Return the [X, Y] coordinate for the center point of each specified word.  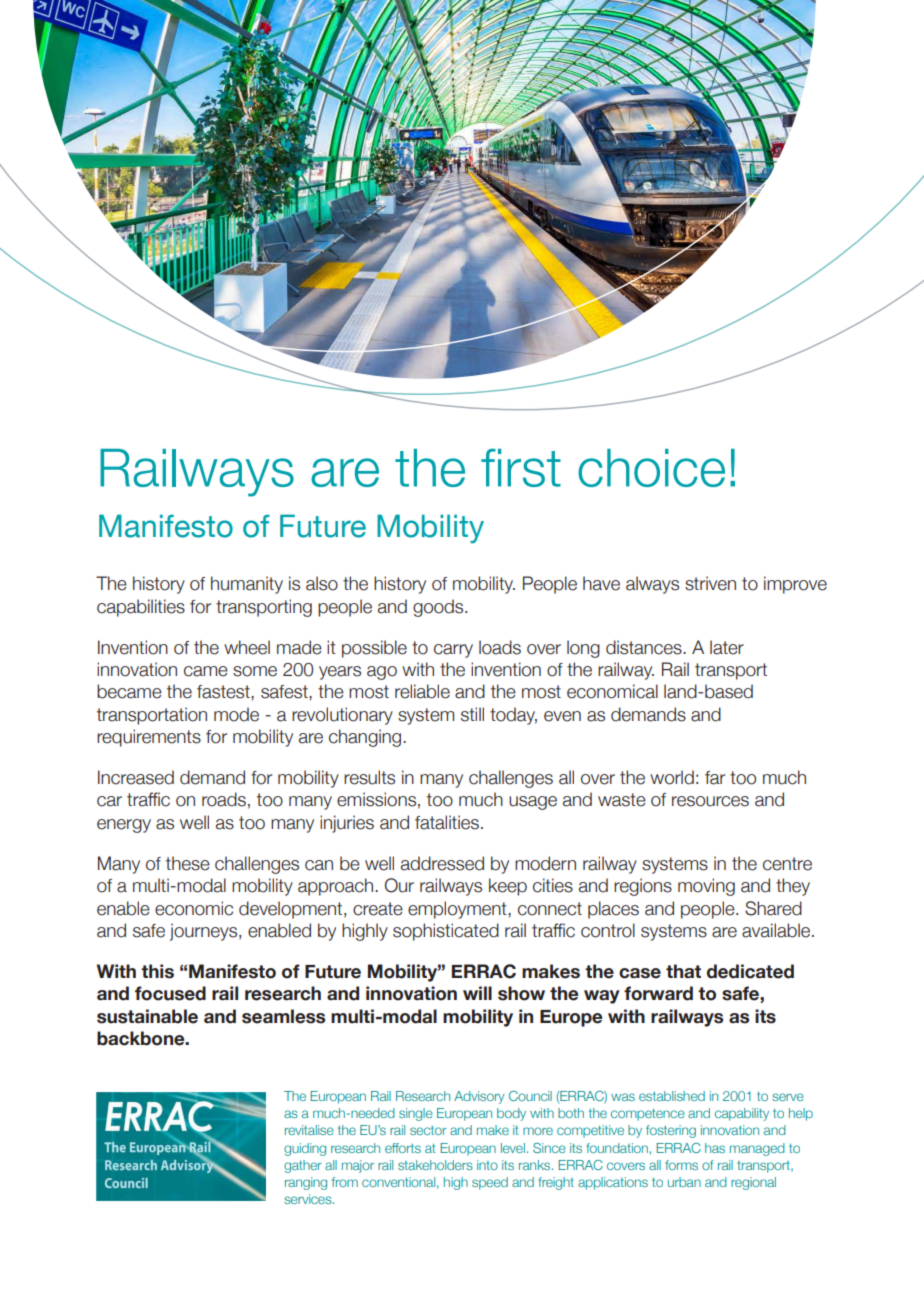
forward [658, 993]
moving [706, 887]
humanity [247, 585]
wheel [247, 647]
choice [651, 468]
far [715, 778]
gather [303, 1166]
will [477, 993]
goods [439, 608]
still [472, 714]
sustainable [147, 1016]
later [727, 647]
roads [224, 799]
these [188, 863]
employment [458, 910]
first [521, 468]
